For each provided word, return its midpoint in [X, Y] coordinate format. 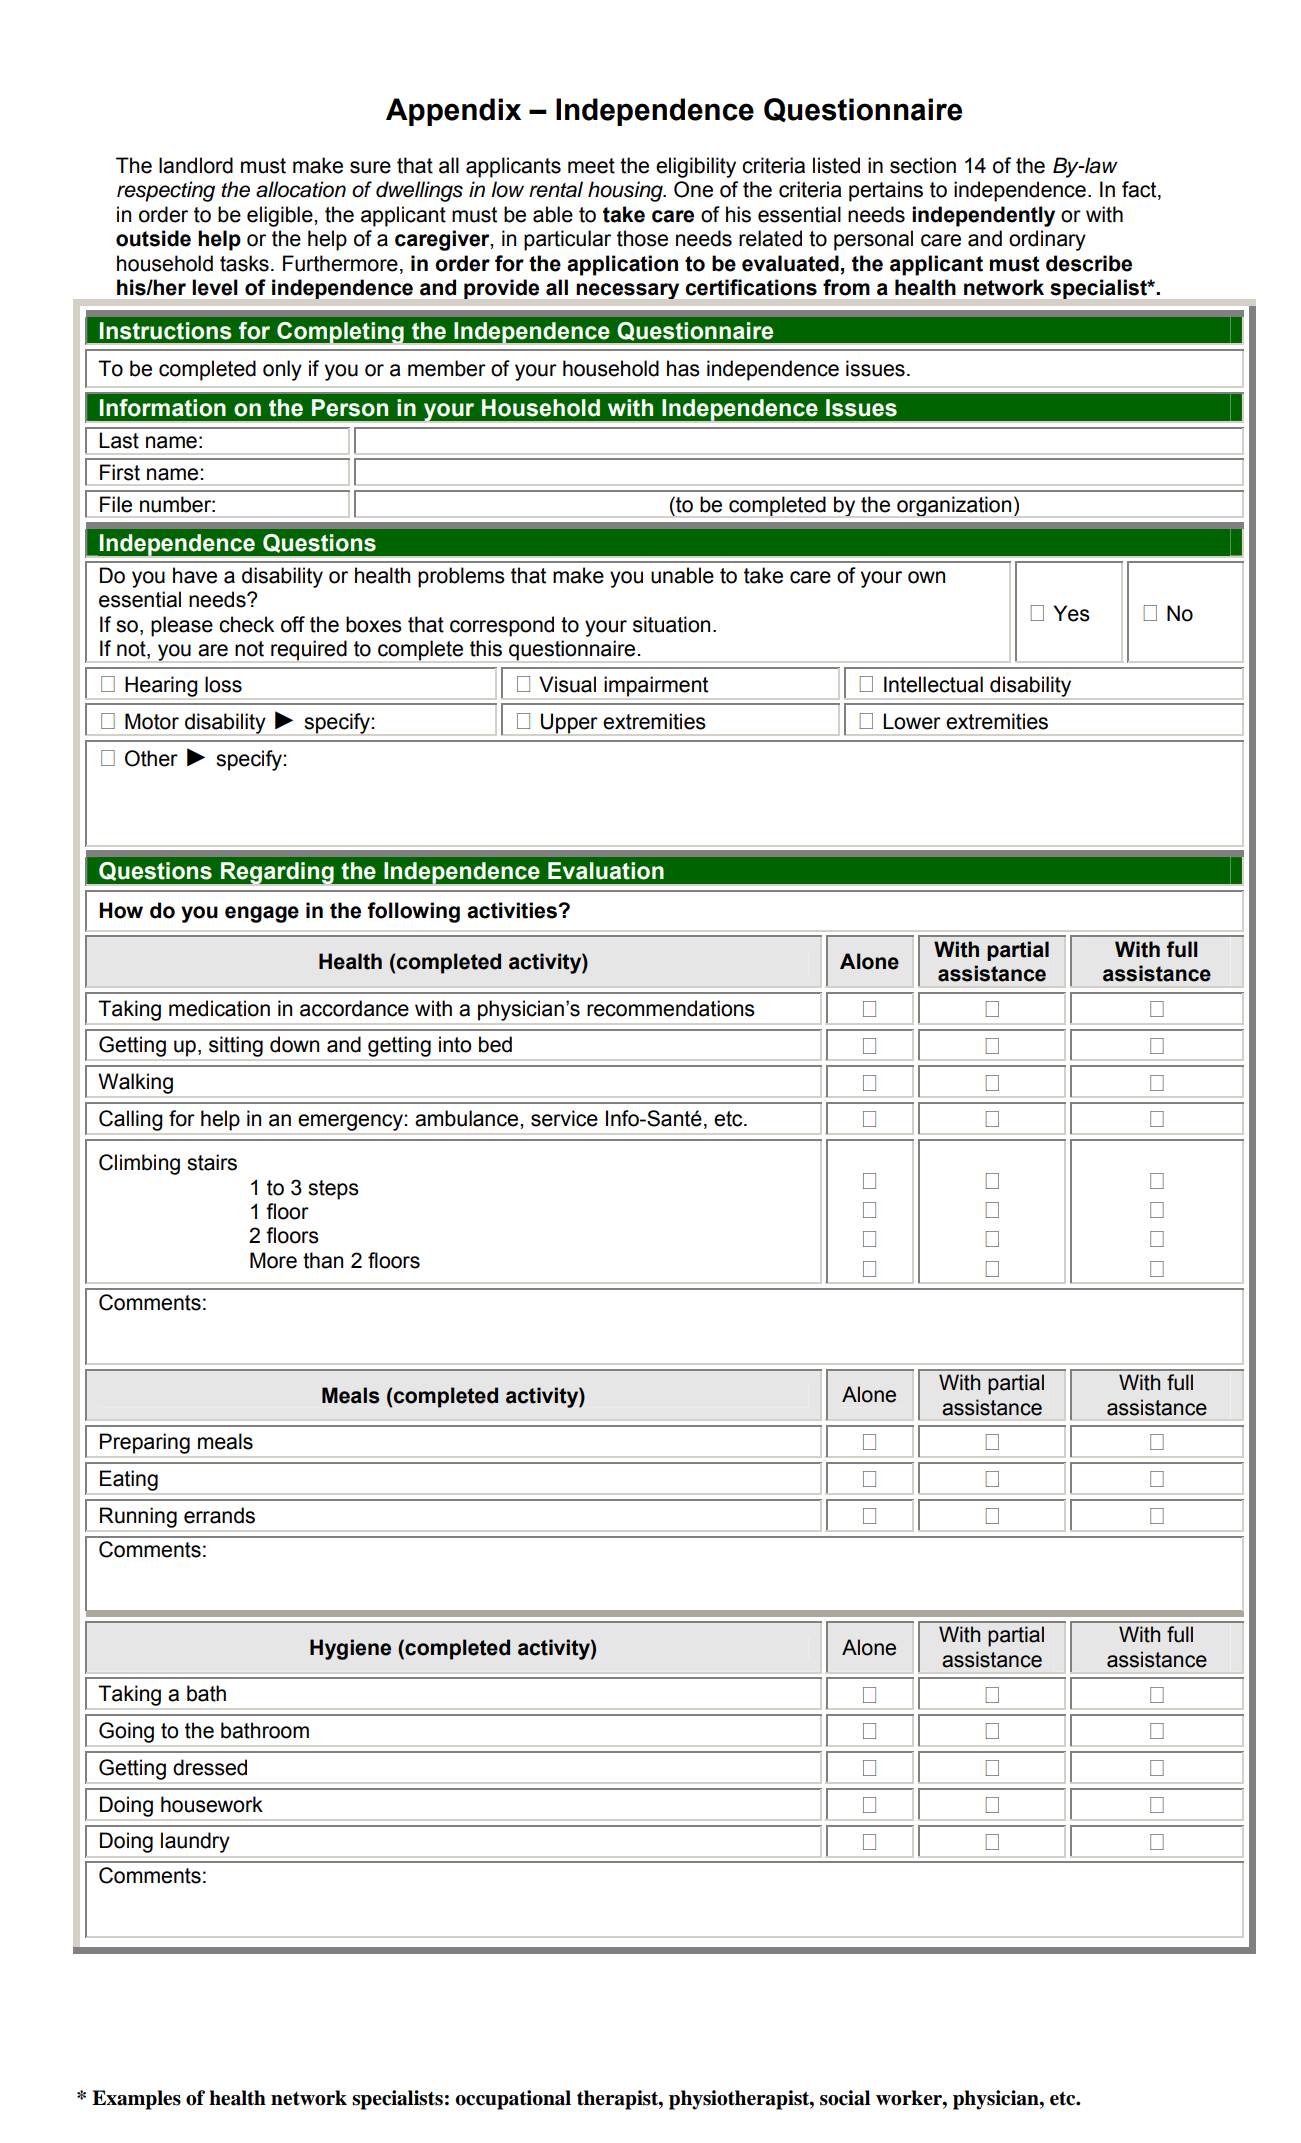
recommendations [671, 1008]
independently [983, 216]
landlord [196, 165]
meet [591, 166]
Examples [136, 2100]
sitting [236, 1046]
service [564, 1118]
